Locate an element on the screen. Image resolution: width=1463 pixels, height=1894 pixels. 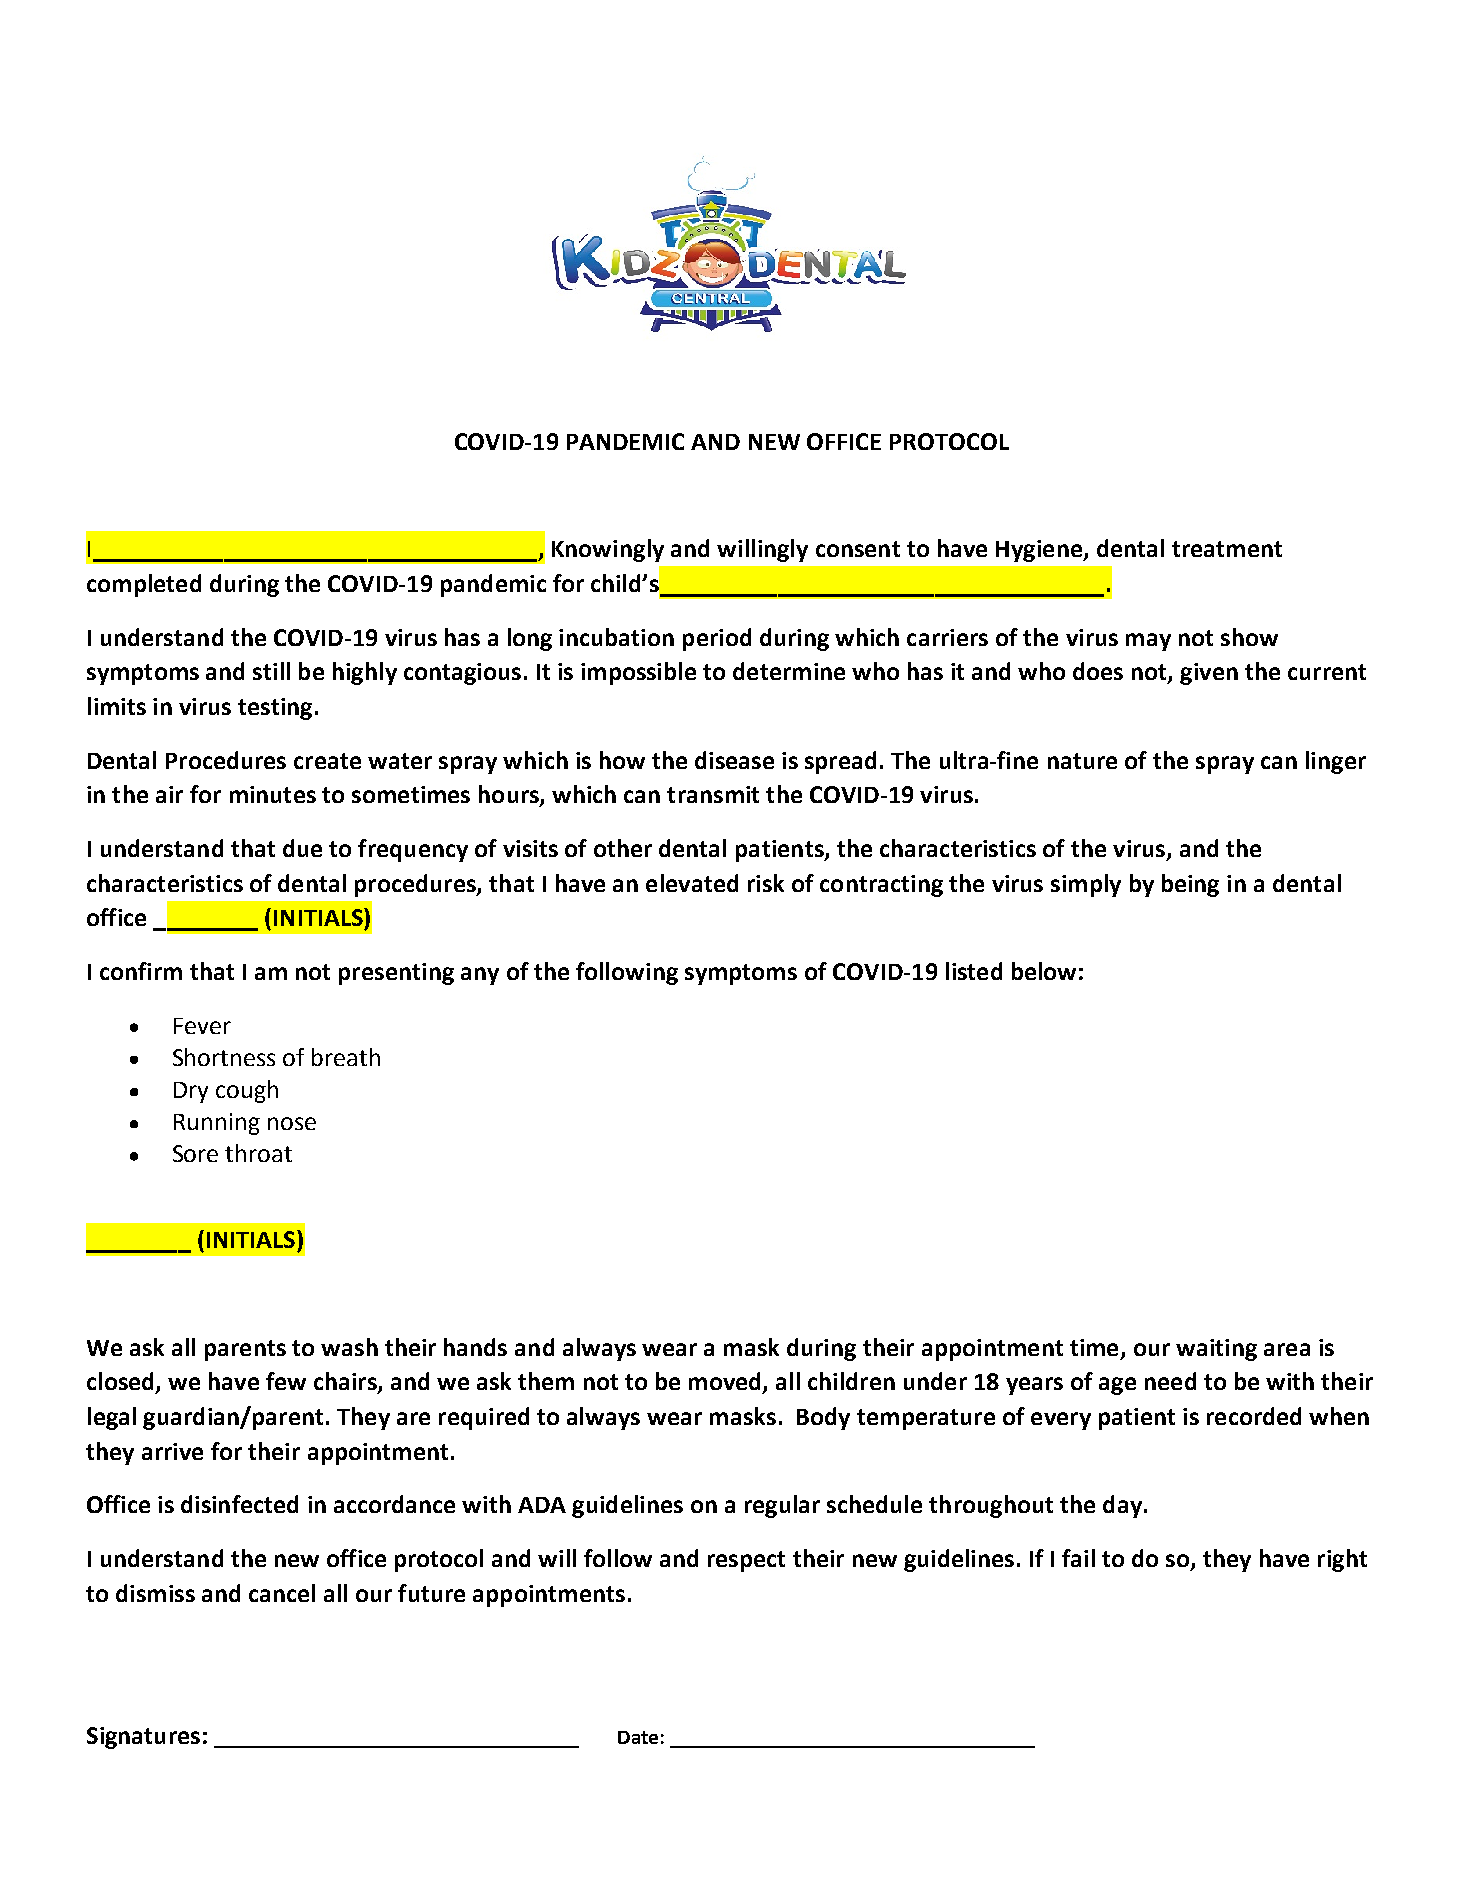
period is located at coordinates (717, 639).
